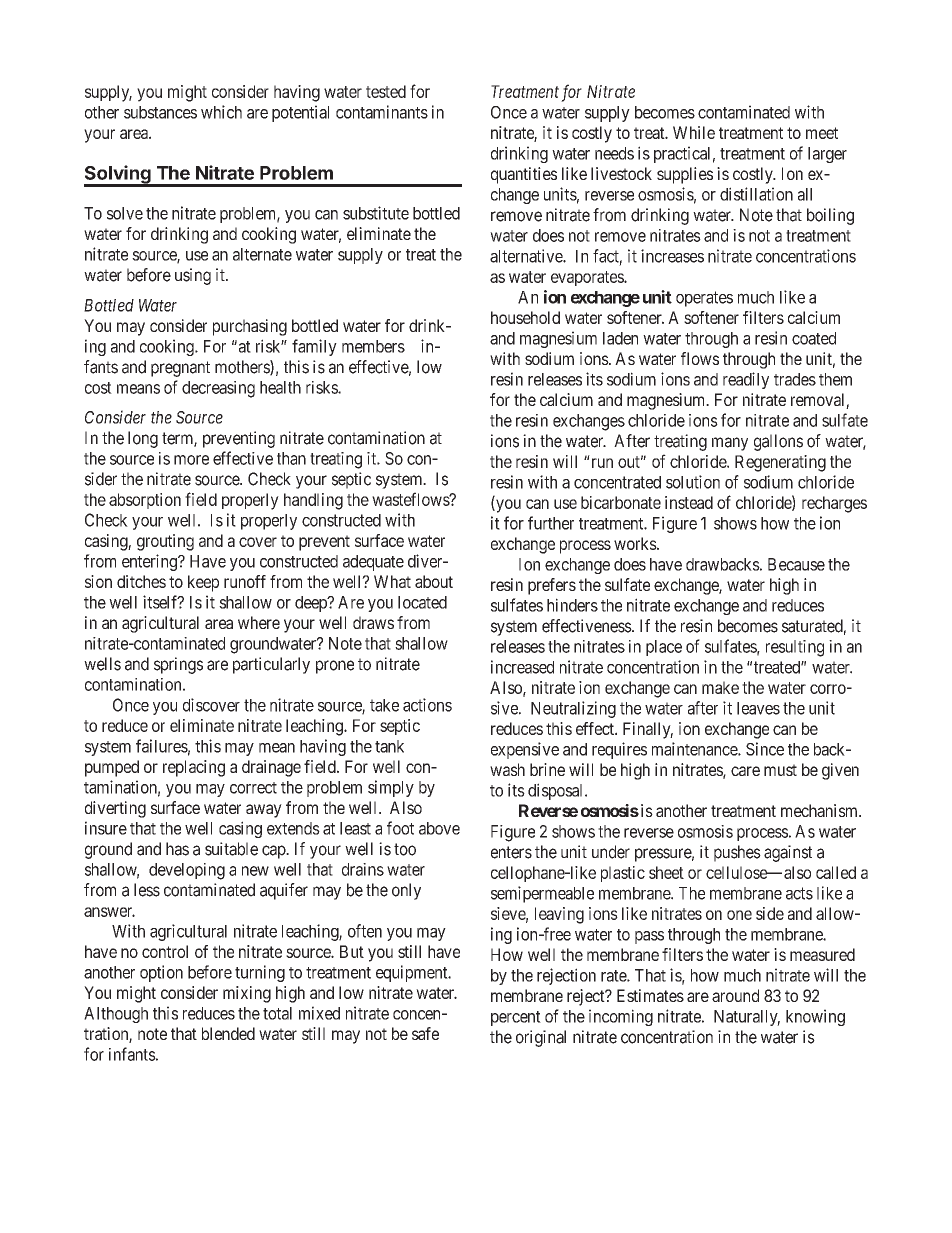 Image resolution: width=952 pixels, height=1233 pixels. Describe the element at coordinates (758, 708) in the screenshot. I see `leaves` at that location.
